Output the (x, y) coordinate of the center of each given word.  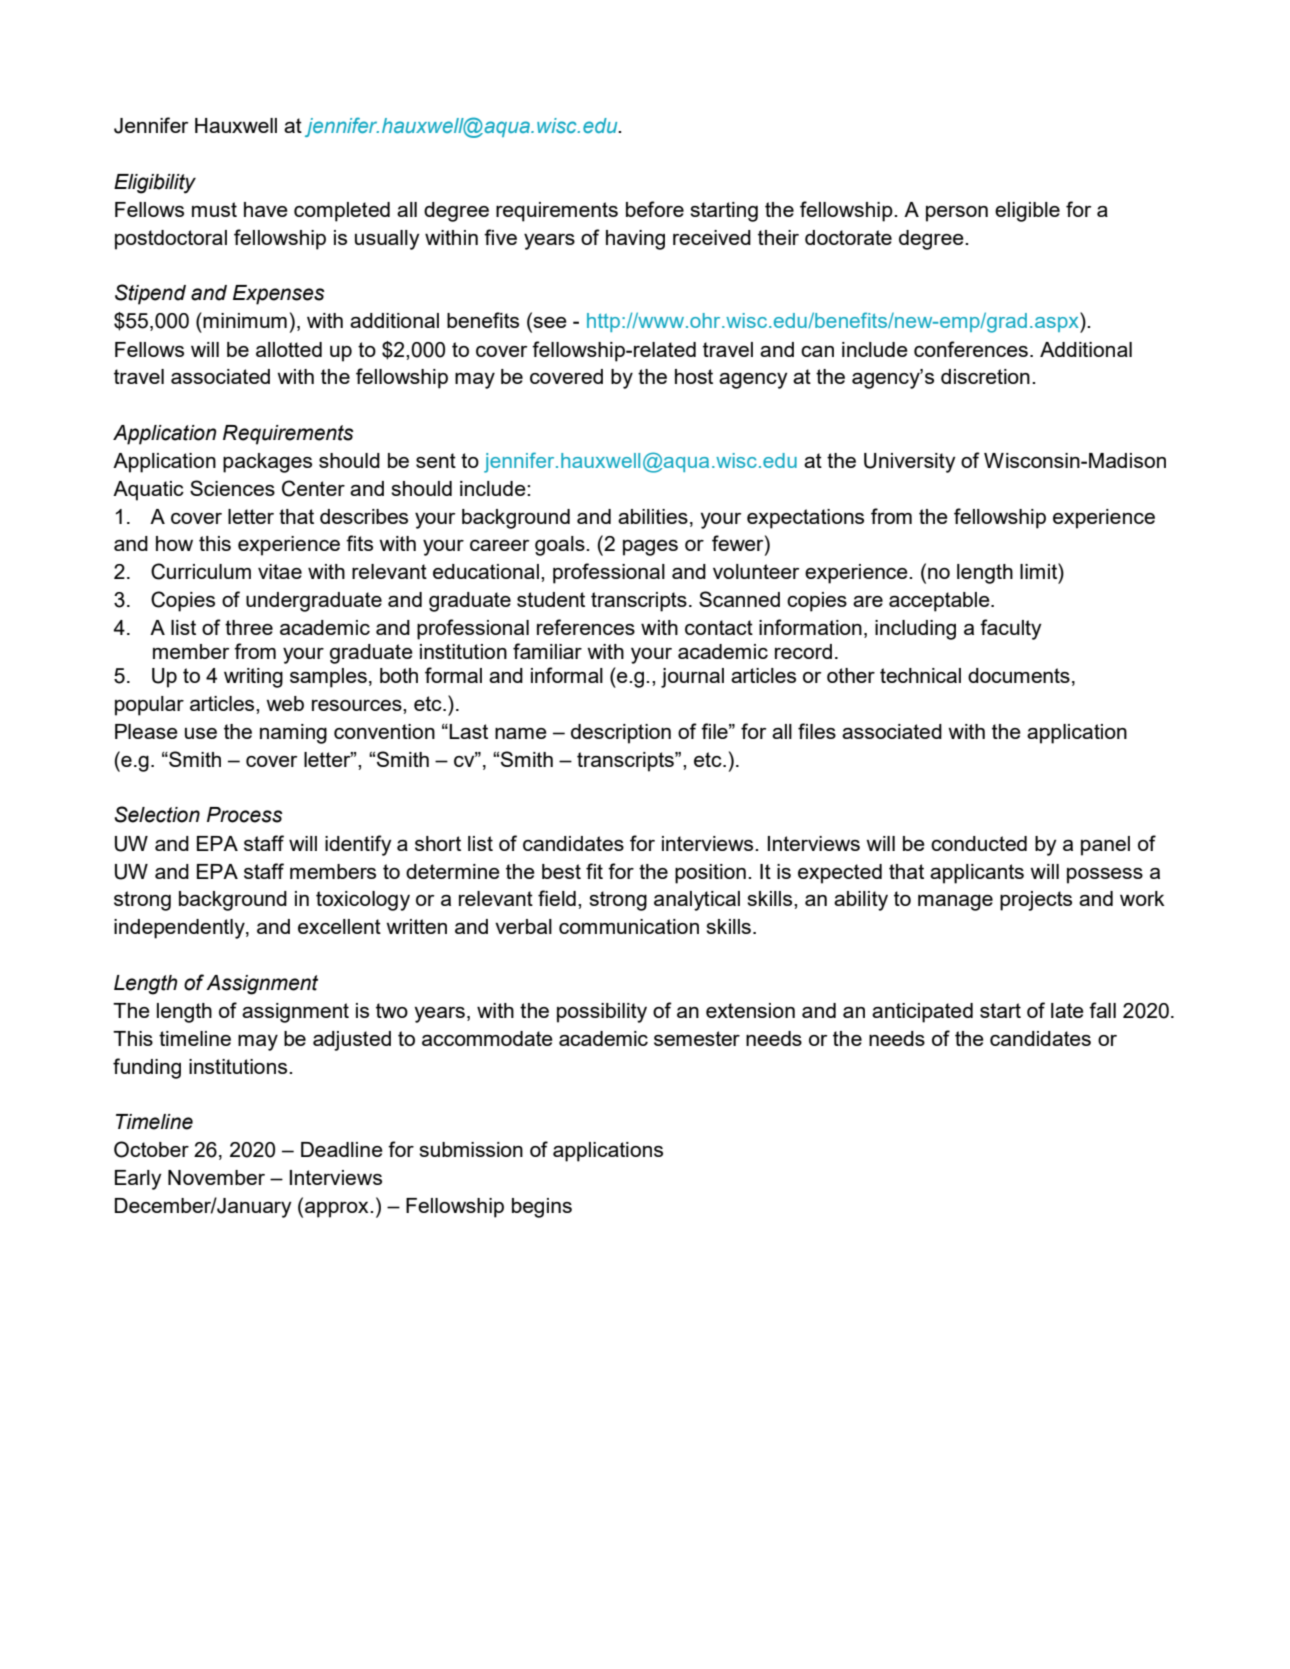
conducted (979, 843)
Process (245, 815)
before (655, 209)
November (216, 1177)
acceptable (940, 602)
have (266, 209)
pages (650, 548)
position (710, 874)
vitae (280, 571)
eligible (1027, 212)
